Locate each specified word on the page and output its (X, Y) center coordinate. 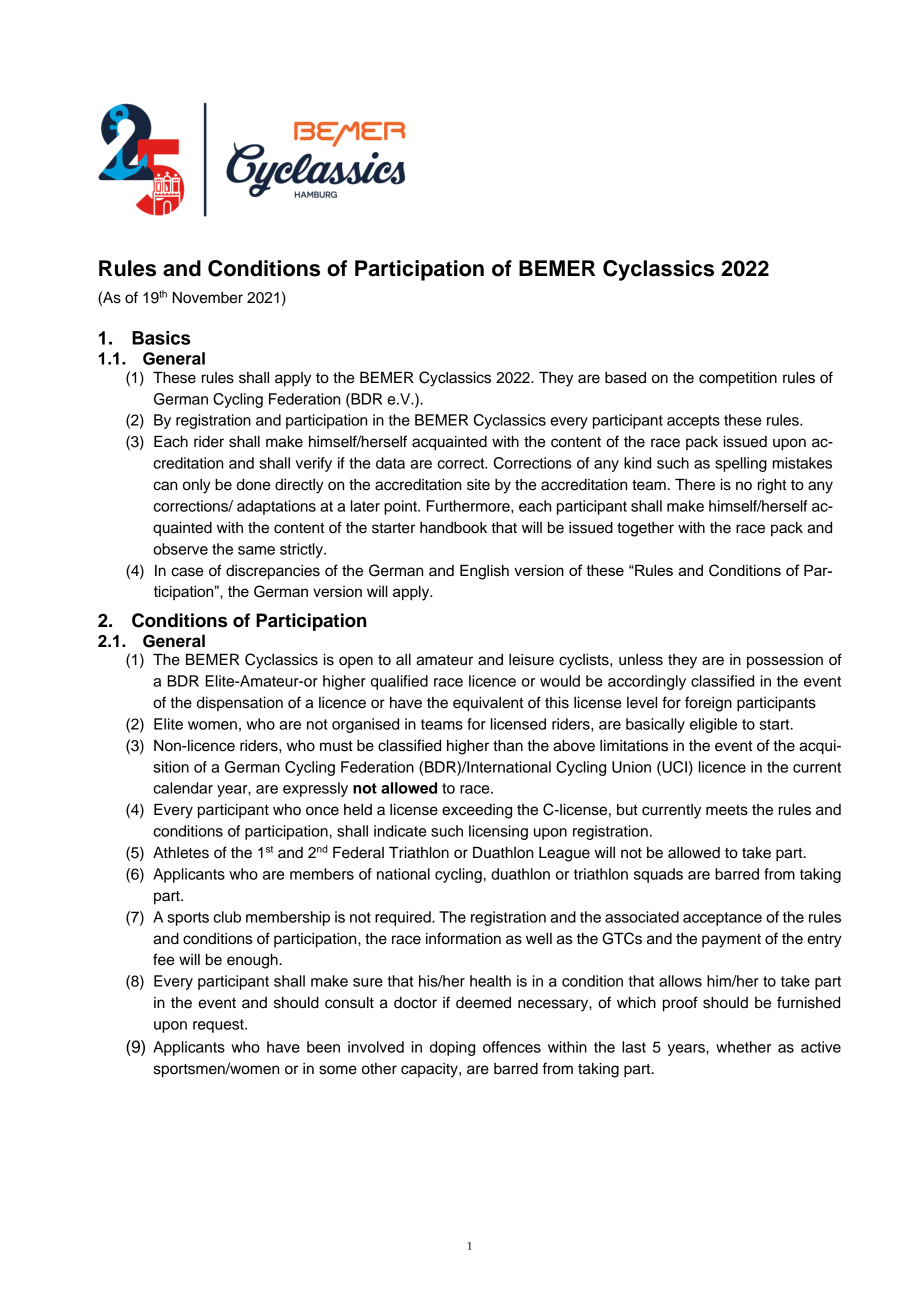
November (208, 297)
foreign (708, 704)
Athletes (181, 852)
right (772, 486)
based (625, 378)
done (253, 485)
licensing (498, 832)
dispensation (240, 703)
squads (658, 875)
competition (738, 379)
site (478, 485)
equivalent (488, 704)
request (219, 1026)
